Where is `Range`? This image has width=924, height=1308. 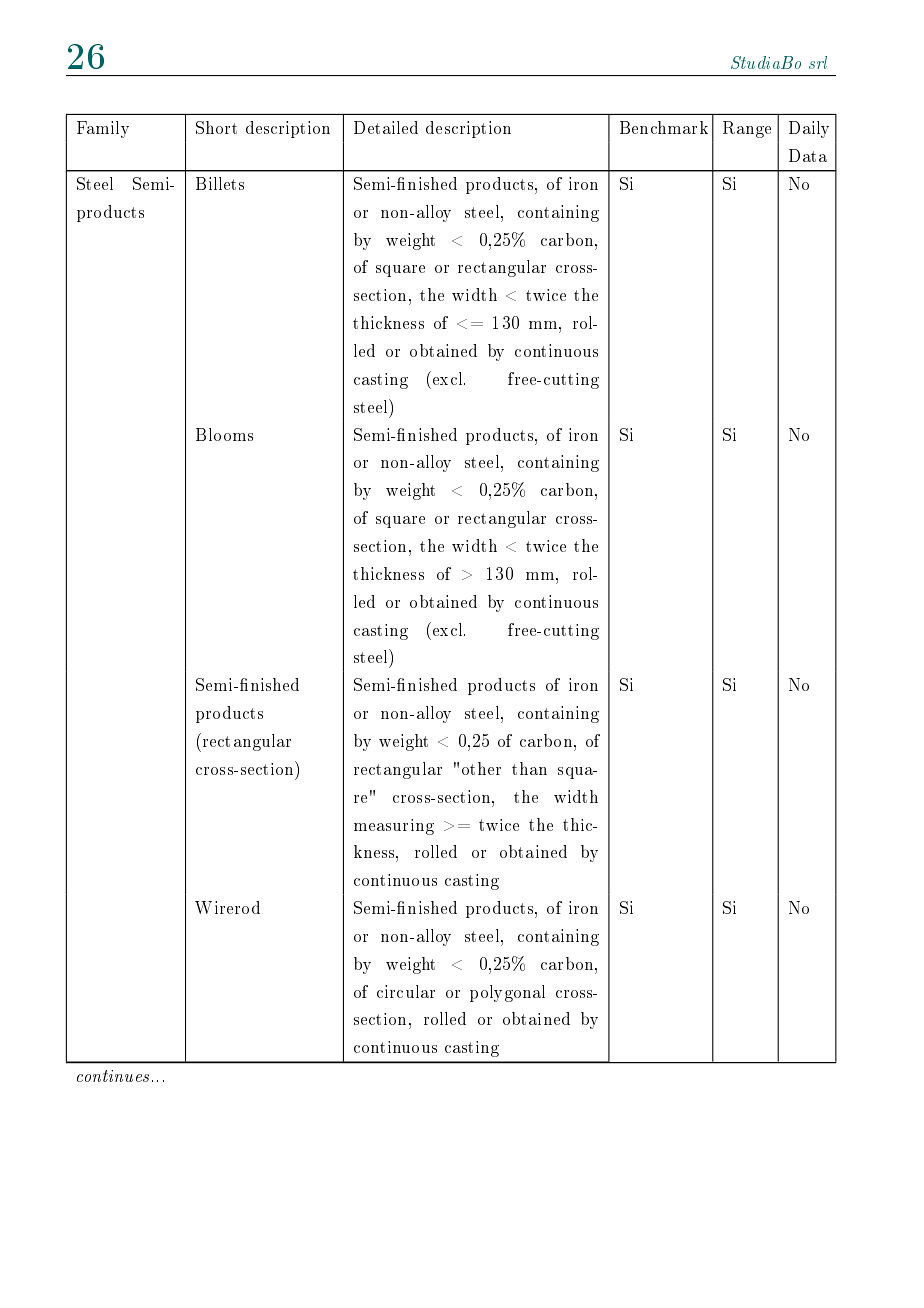 Range is located at coordinates (747, 129).
